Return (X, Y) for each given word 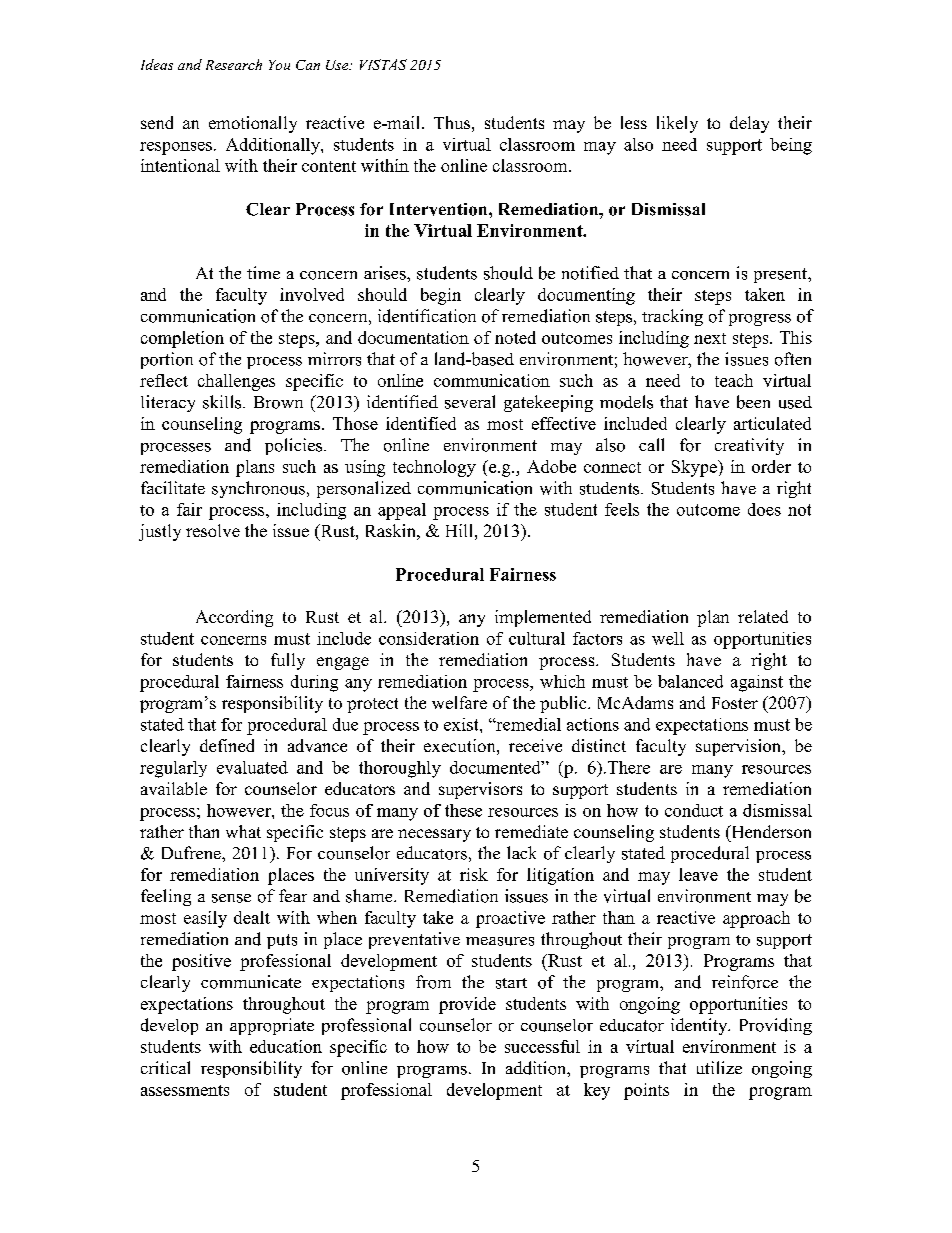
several (470, 402)
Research (234, 64)
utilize (719, 1067)
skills (223, 402)
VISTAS (383, 64)
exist (462, 724)
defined (227, 745)
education (286, 1046)
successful (542, 1046)
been (753, 402)
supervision (740, 747)
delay (749, 124)
